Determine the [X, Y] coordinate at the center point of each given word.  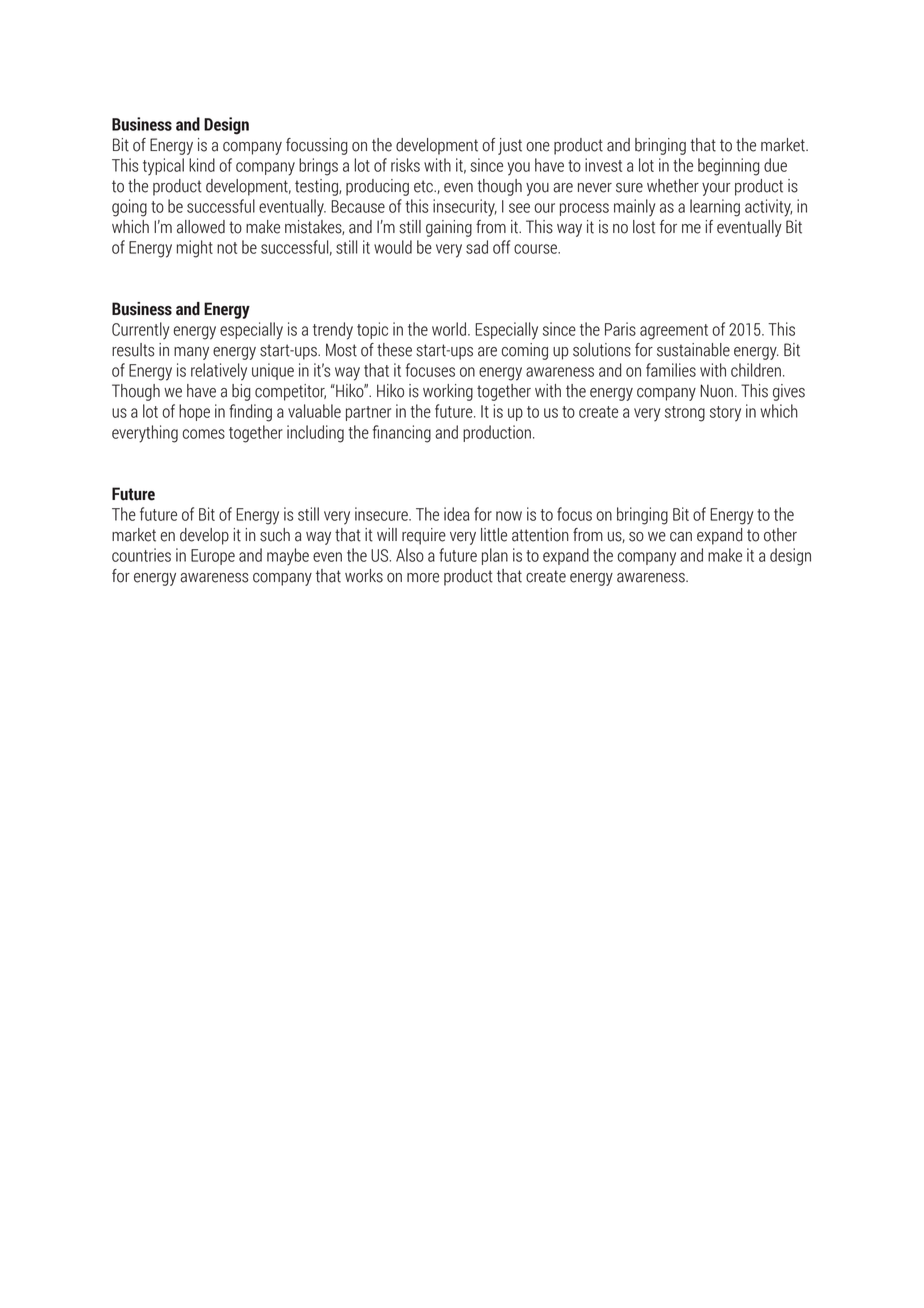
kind [202, 165]
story [725, 414]
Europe [213, 557]
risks [405, 165]
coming [525, 351]
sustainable [693, 350]
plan [495, 556]
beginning [729, 167]
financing [402, 434]
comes [204, 434]
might [195, 249]
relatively [219, 372]
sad [477, 247]
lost [644, 227]
